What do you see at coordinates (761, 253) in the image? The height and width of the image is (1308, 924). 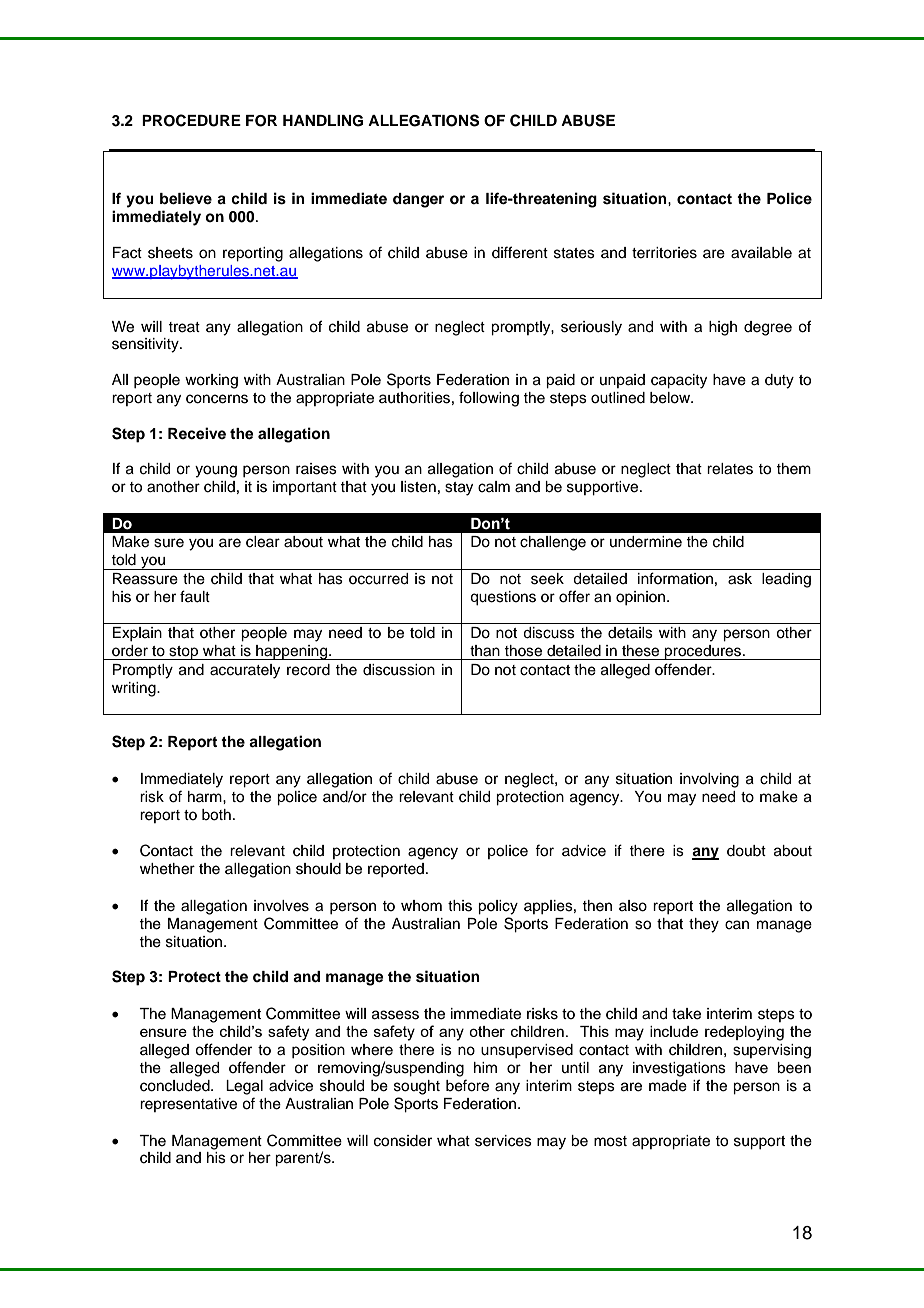 I see `available` at bounding box center [761, 253].
